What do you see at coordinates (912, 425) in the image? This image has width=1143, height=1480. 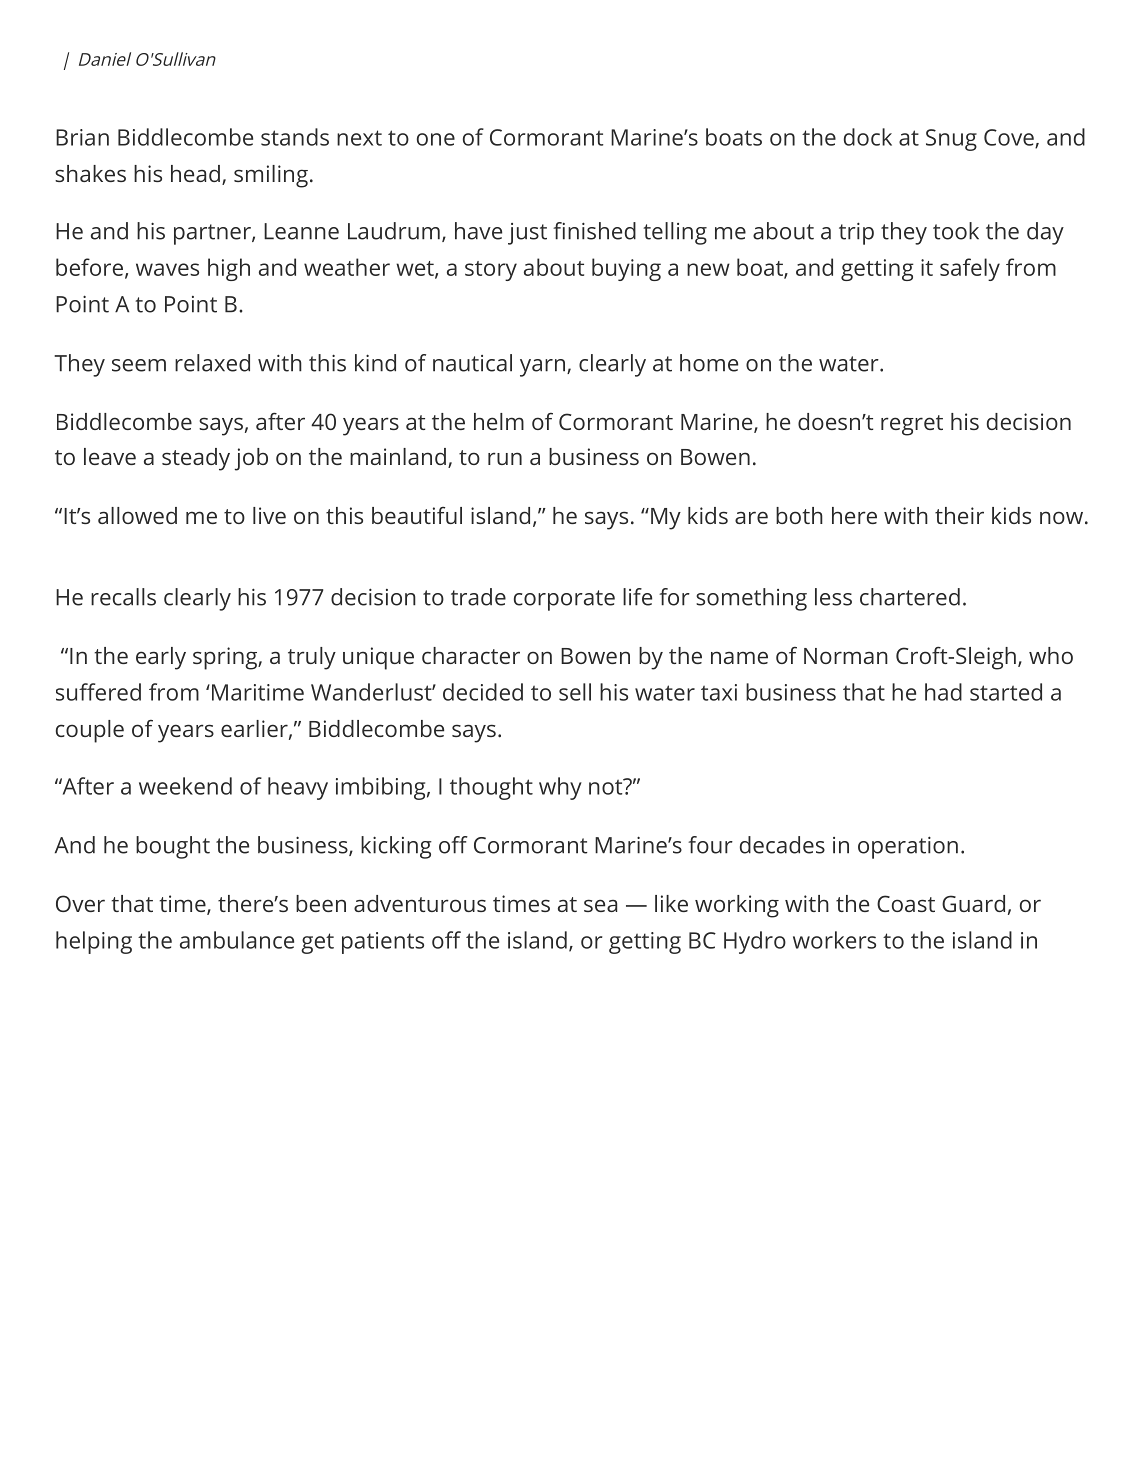 I see `regret` at bounding box center [912, 425].
